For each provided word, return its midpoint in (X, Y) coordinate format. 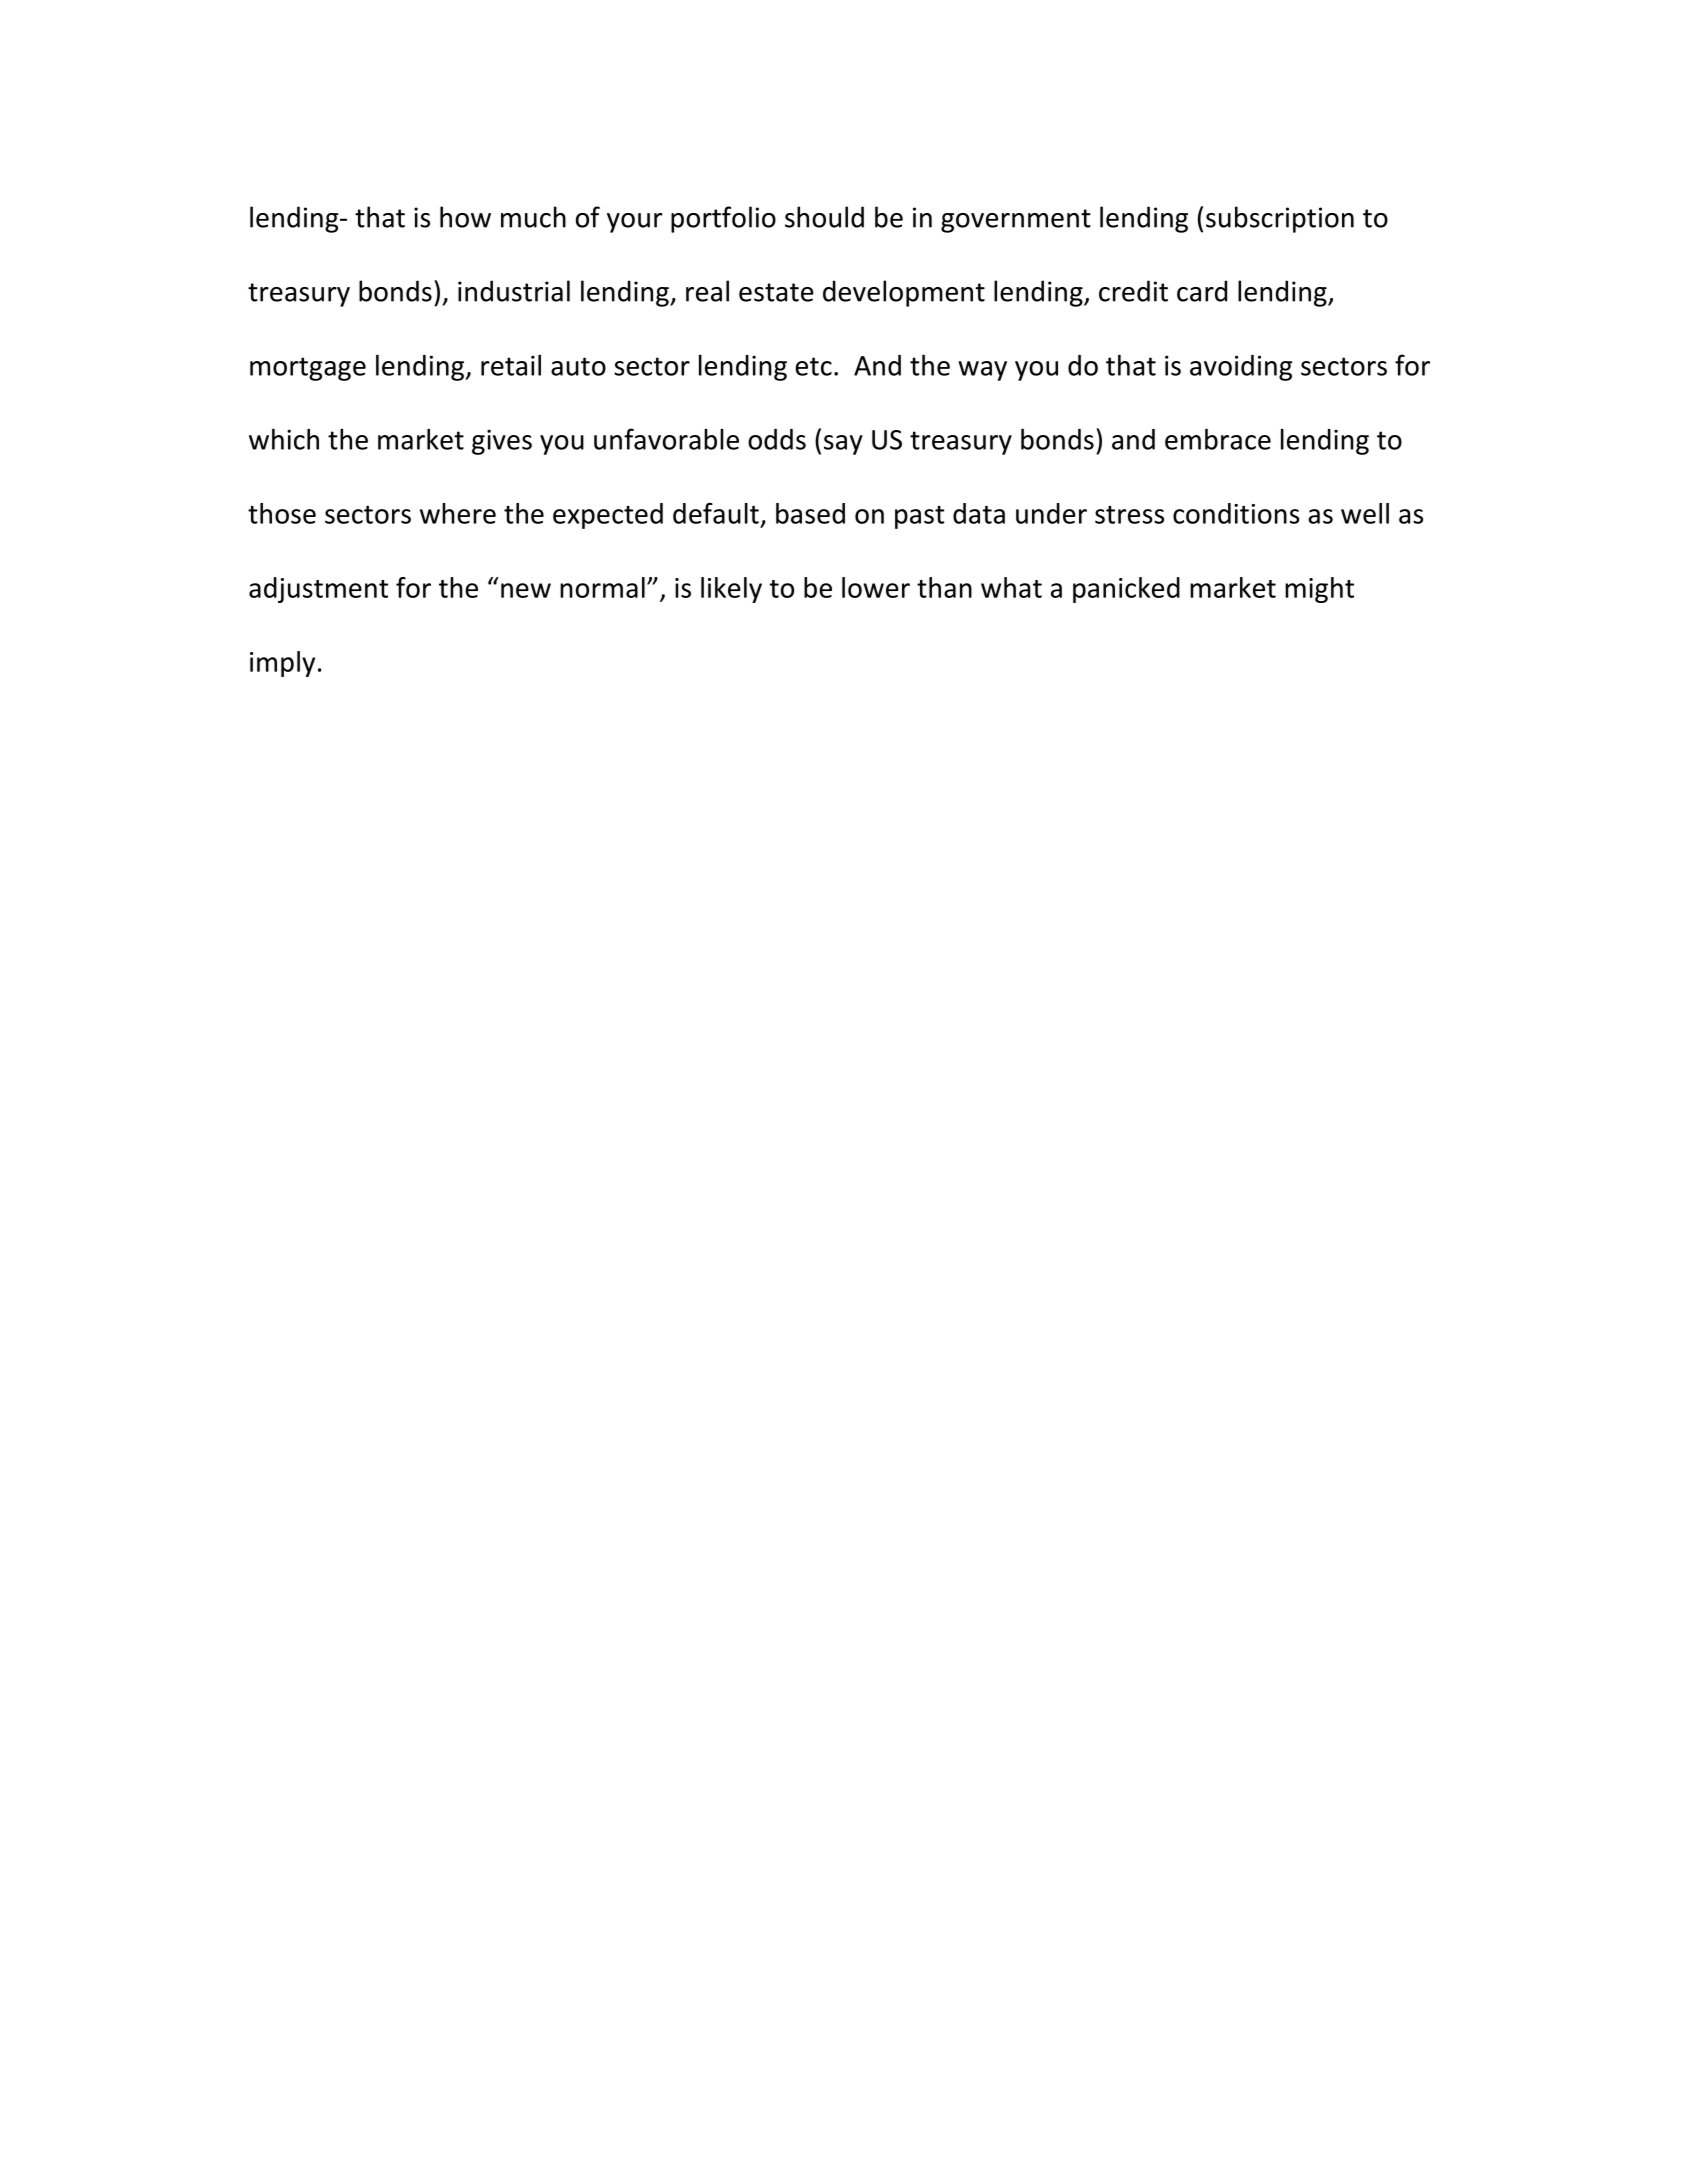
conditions (1236, 513)
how (465, 217)
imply (282, 664)
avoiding (1241, 368)
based (810, 513)
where (458, 513)
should (824, 217)
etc (813, 366)
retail (511, 365)
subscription (1280, 219)
